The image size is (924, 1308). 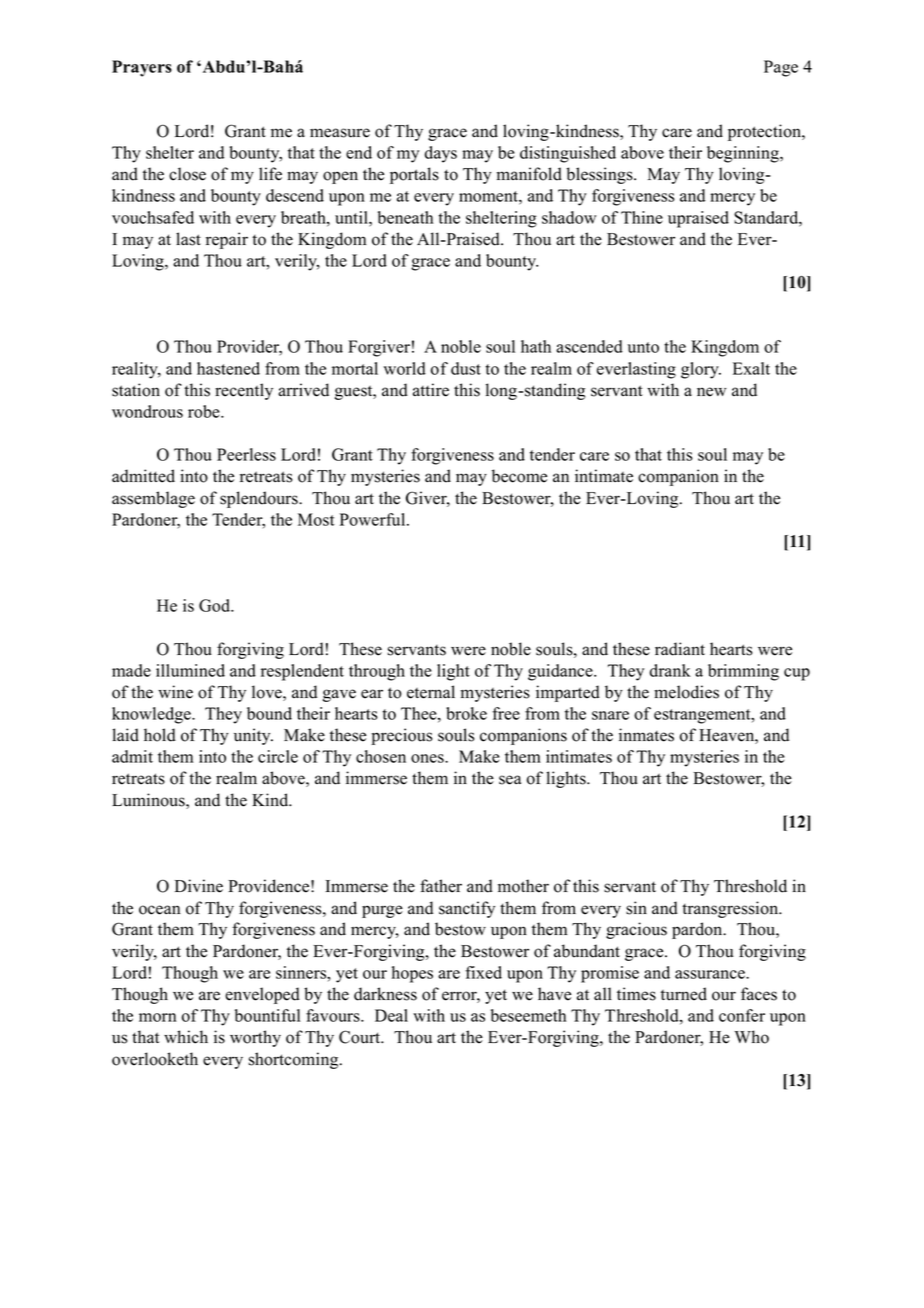 What do you see at coordinates (391, 1015) in the screenshot?
I see `Deal` at bounding box center [391, 1015].
